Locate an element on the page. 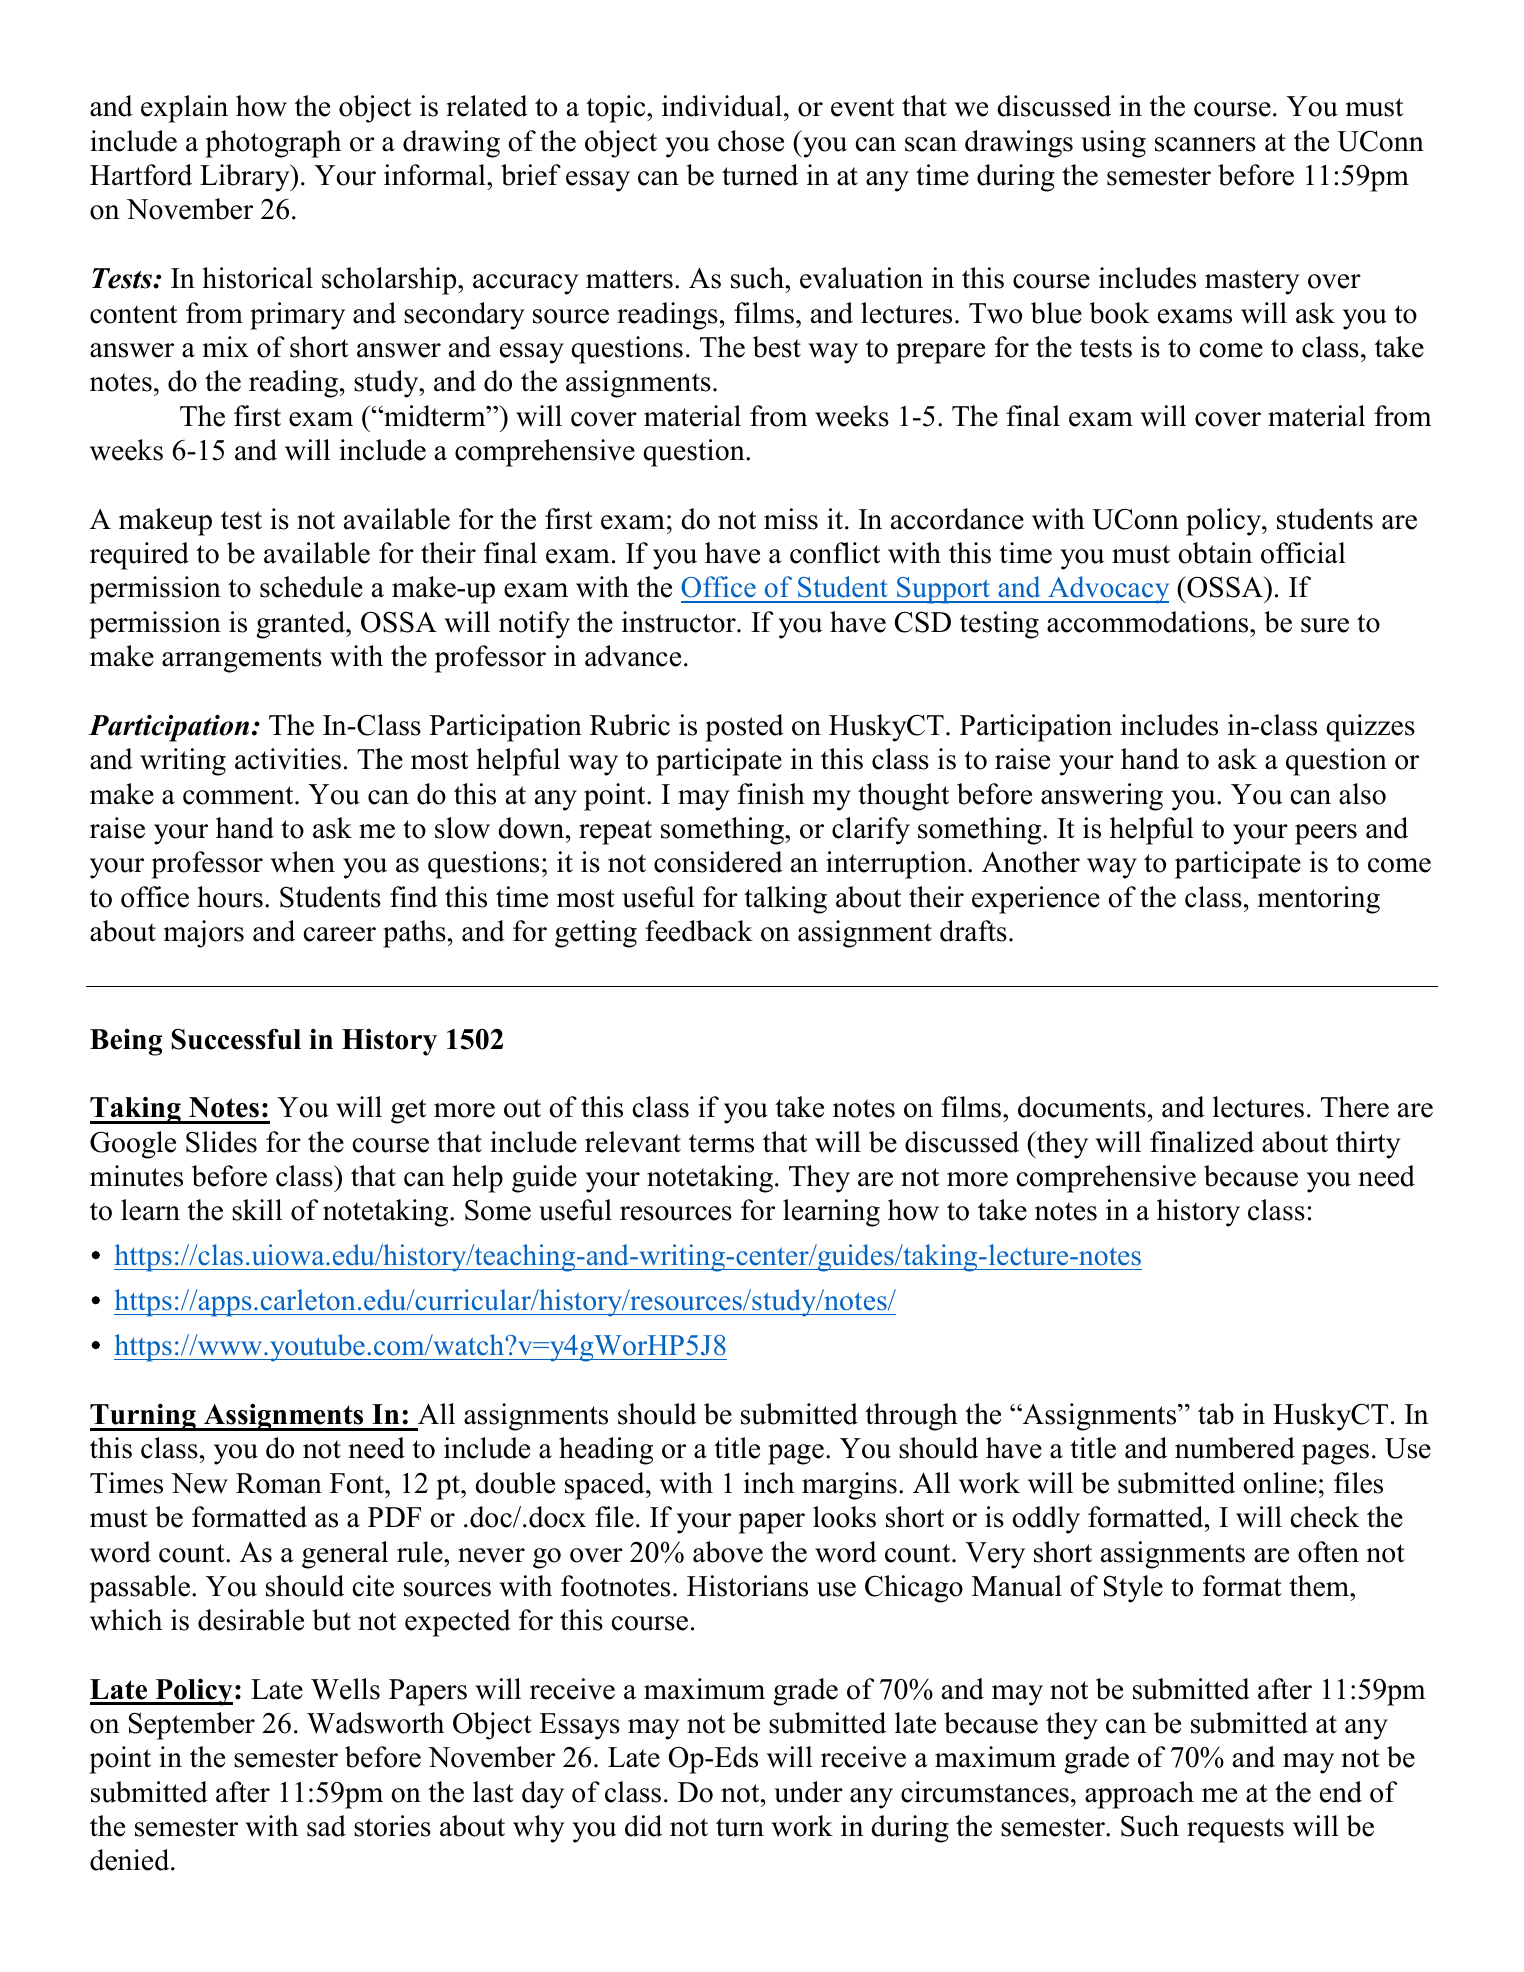 The image size is (1524, 1972). requests is located at coordinates (1235, 1830).
